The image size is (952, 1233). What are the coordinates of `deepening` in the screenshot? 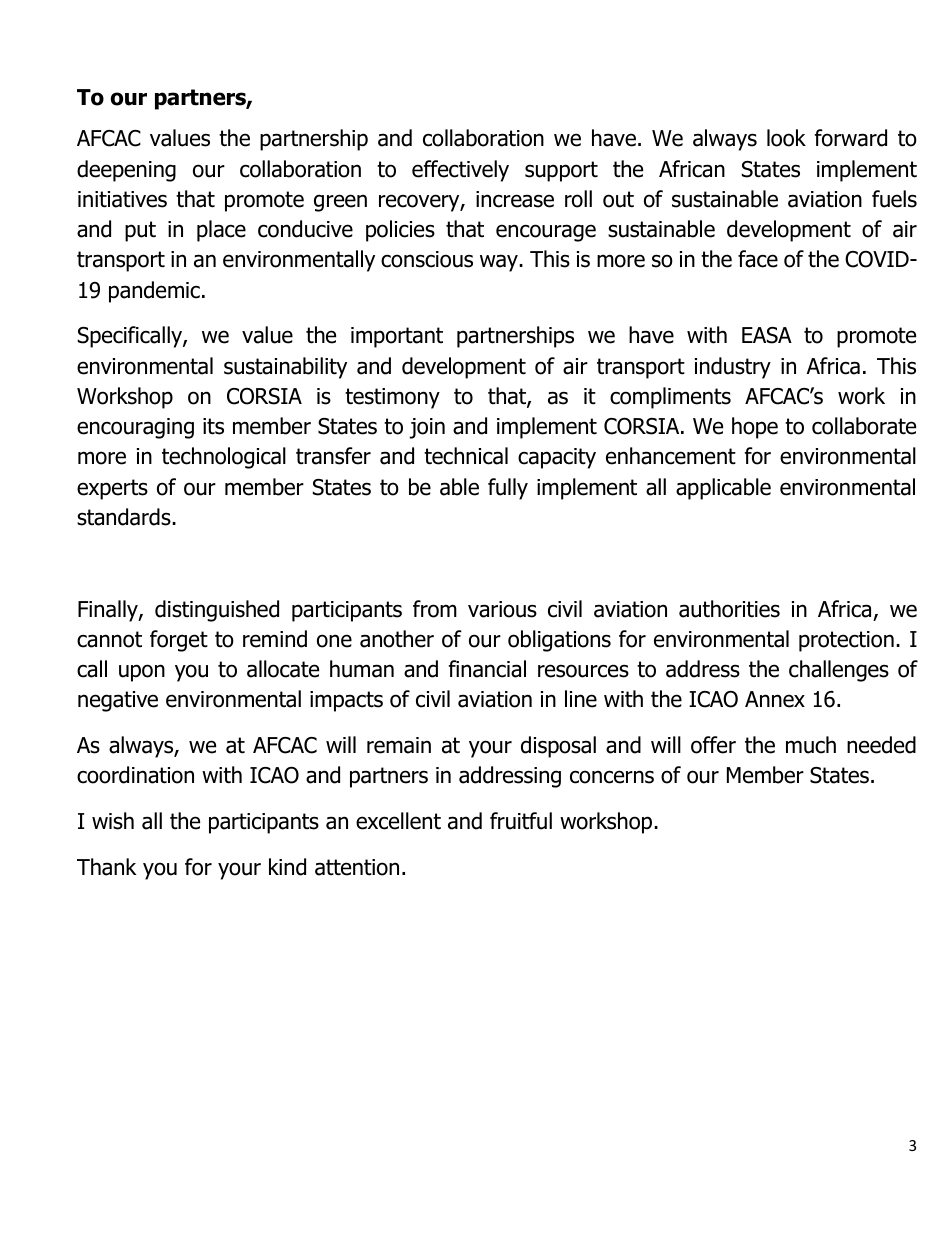 It's located at (126, 171).
